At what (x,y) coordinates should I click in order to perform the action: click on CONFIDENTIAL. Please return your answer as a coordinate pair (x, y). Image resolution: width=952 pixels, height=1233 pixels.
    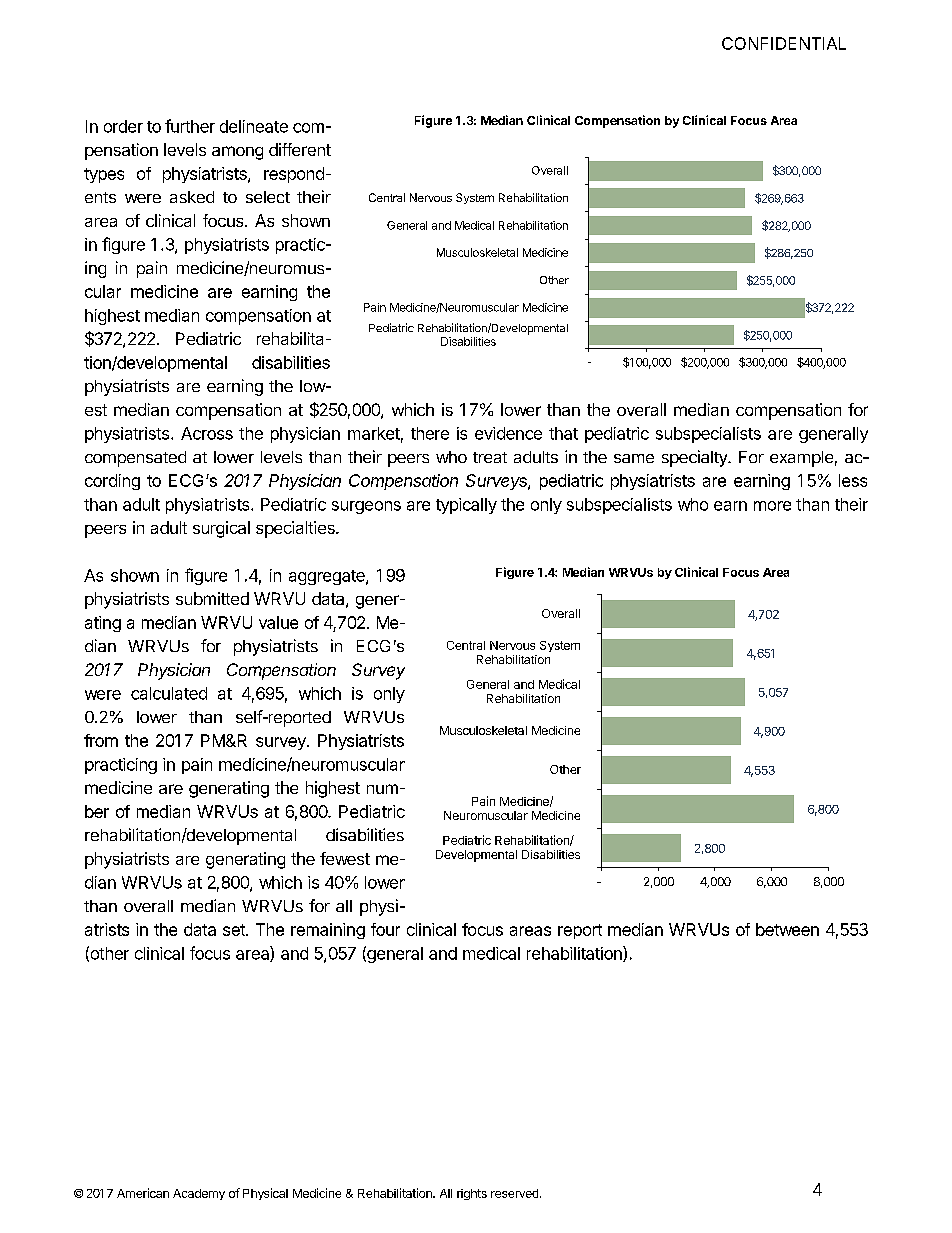
    Looking at the image, I should click on (784, 43).
